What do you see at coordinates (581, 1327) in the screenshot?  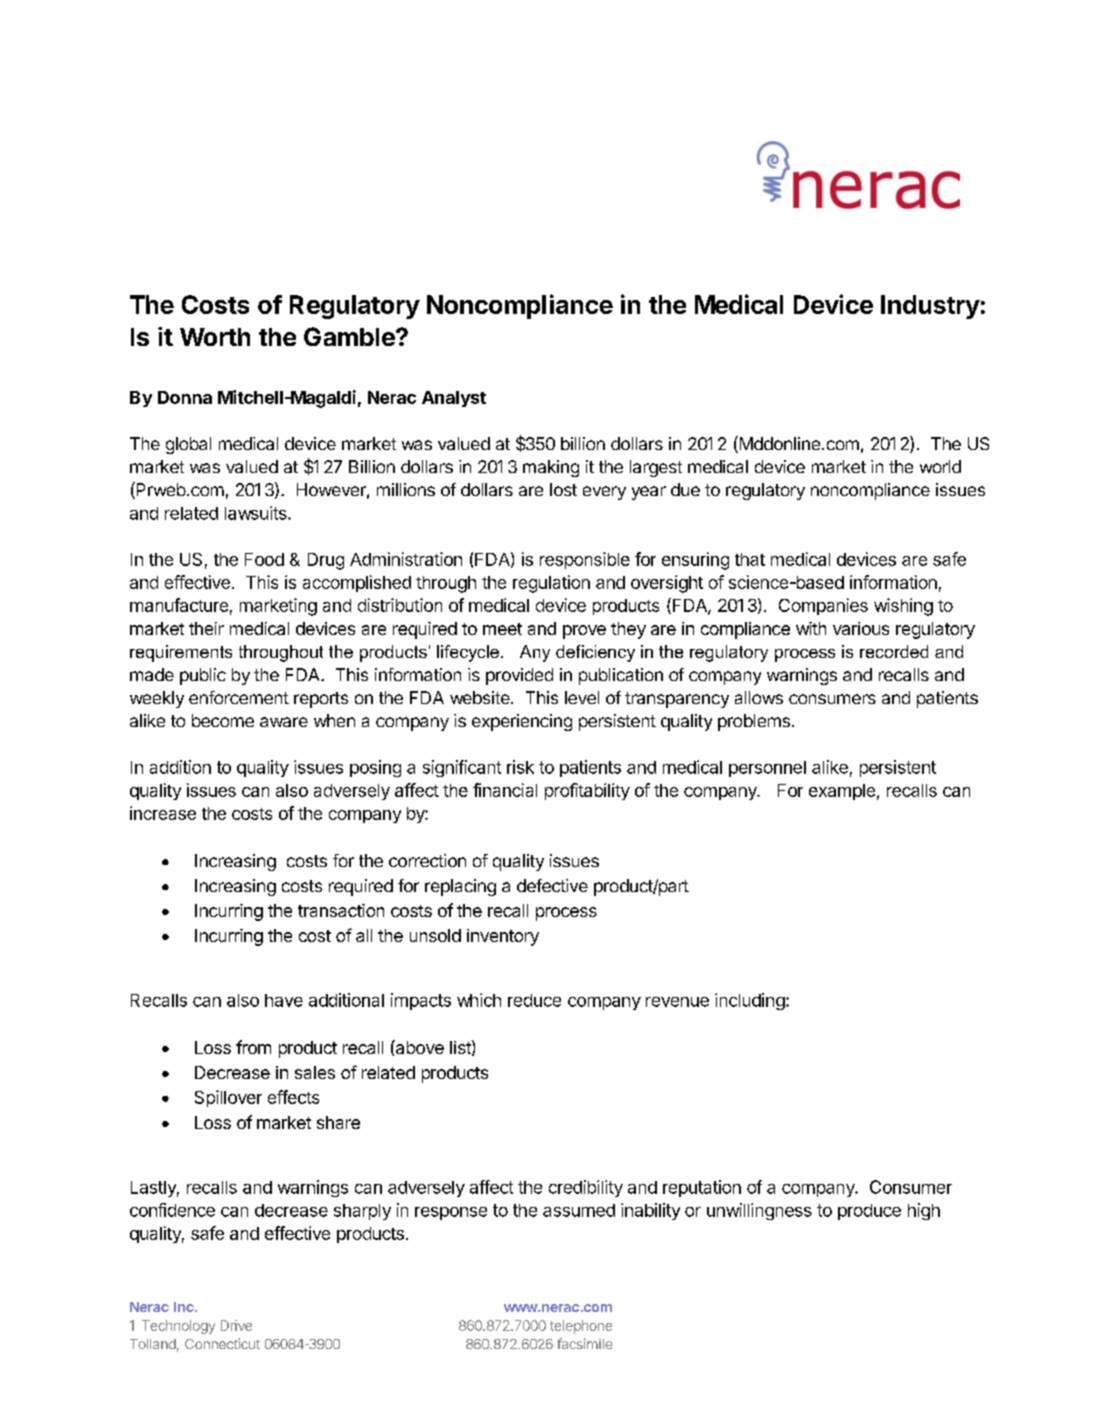 I see `telephone` at bounding box center [581, 1327].
